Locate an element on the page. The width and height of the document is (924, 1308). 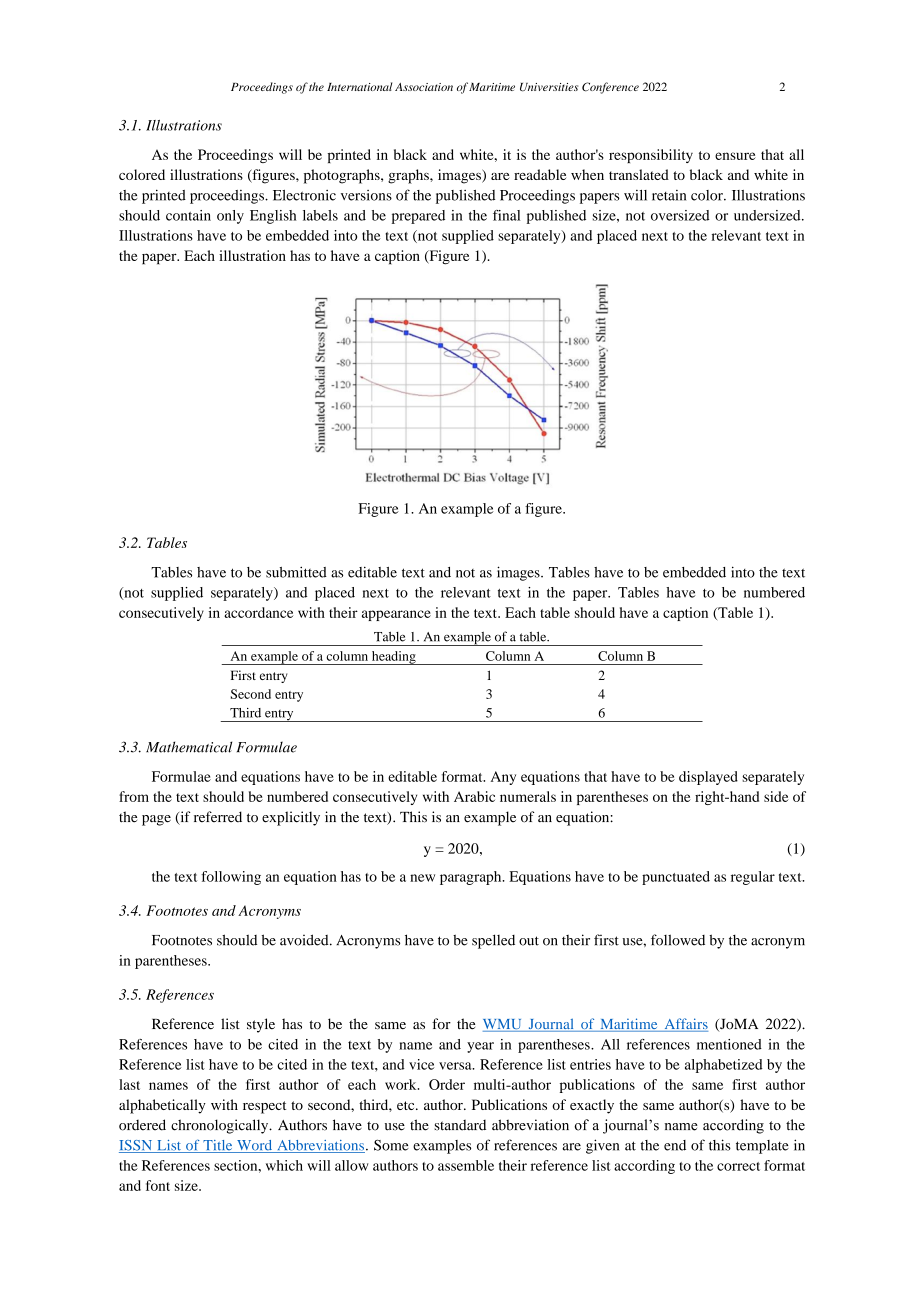
displayed is located at coordinates (708, 778).
